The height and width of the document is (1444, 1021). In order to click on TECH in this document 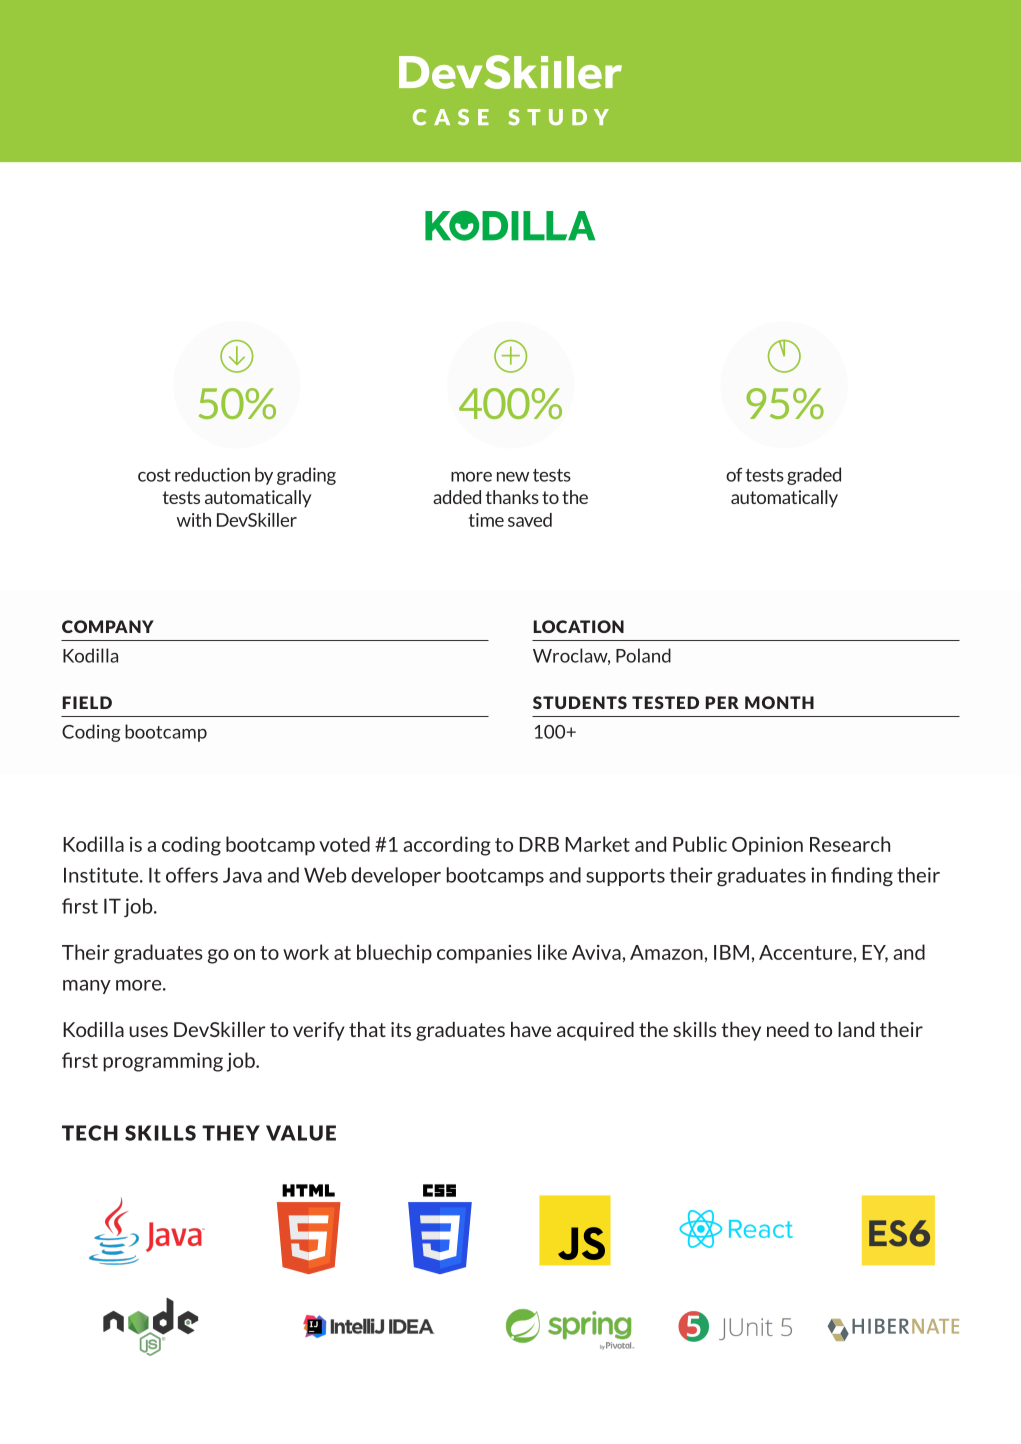, I will do `click(90, 1133)`.
